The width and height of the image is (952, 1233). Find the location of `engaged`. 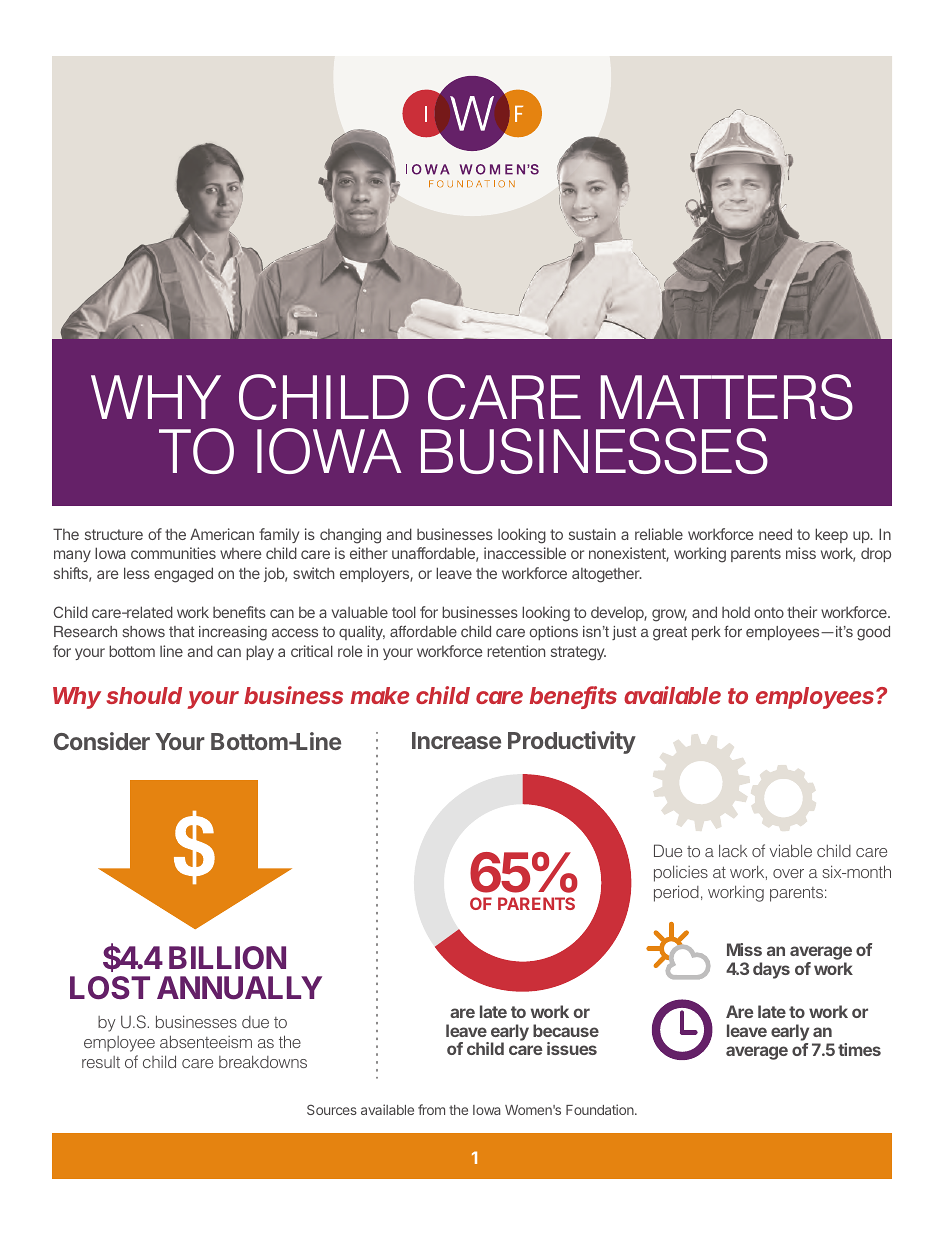

engaged is located at coordinates (183, 575).
